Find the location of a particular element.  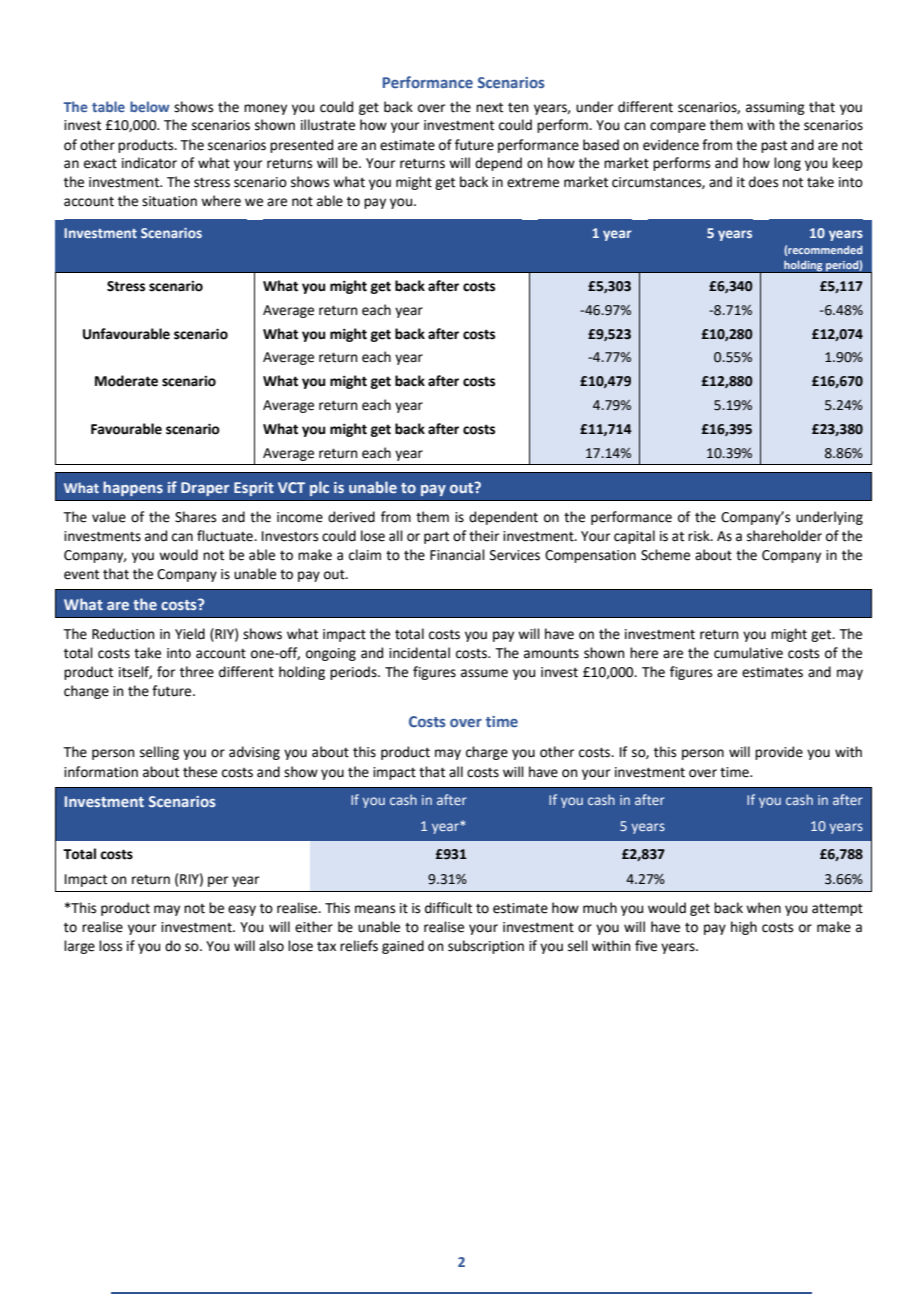

assume is located at coordinates (484, 673).
